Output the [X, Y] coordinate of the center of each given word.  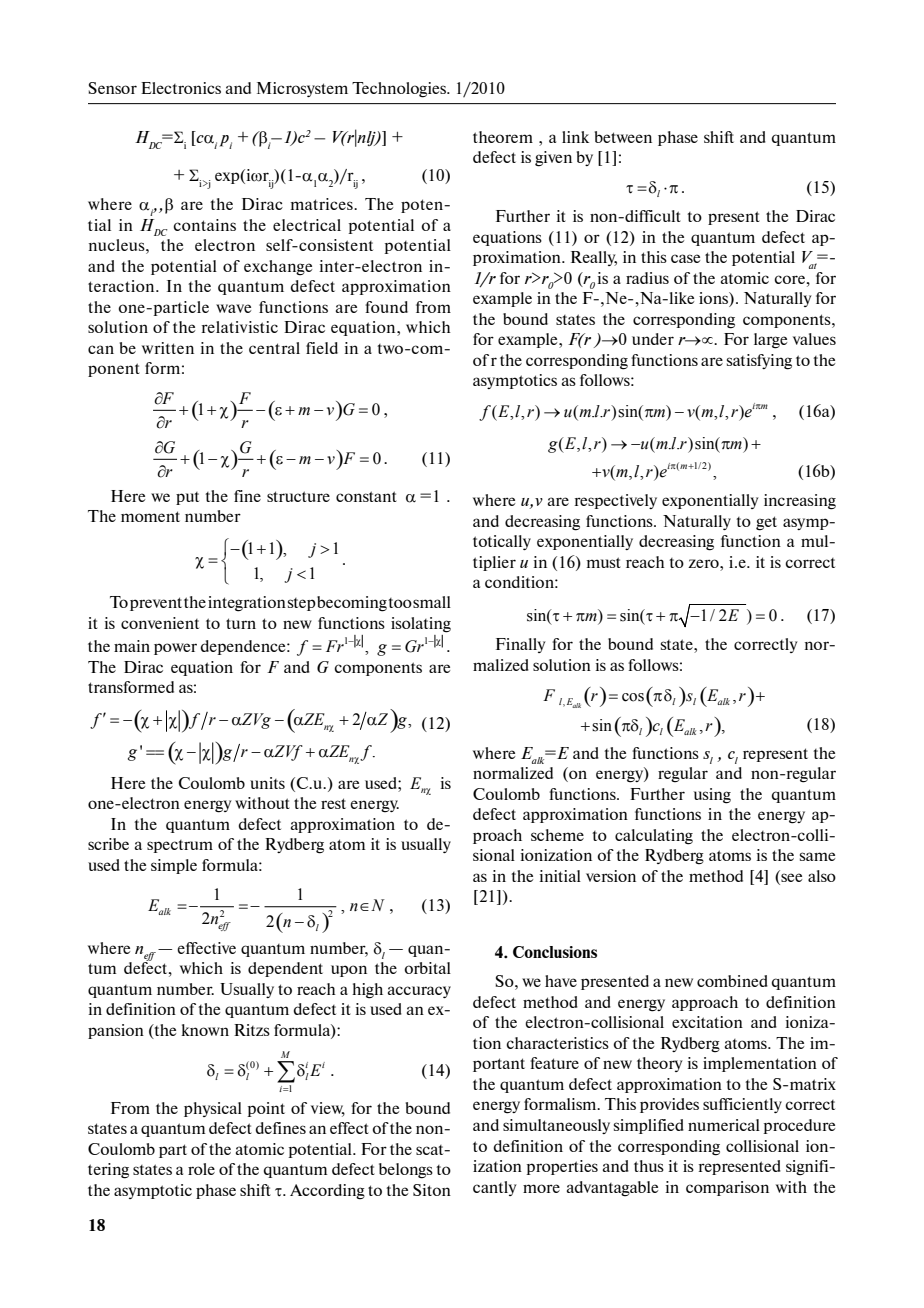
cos [633, 697]
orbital [427, 968]
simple [174, 866]
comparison [727, 1188]
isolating [421, 625]
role [201, 1169]
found [386, 307]
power [175, 649]
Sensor [112, 88]
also [822, 876]
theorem [503, 137]
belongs [406, 1171]
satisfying [759, 362]
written [168, 348]
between [623, 137]
